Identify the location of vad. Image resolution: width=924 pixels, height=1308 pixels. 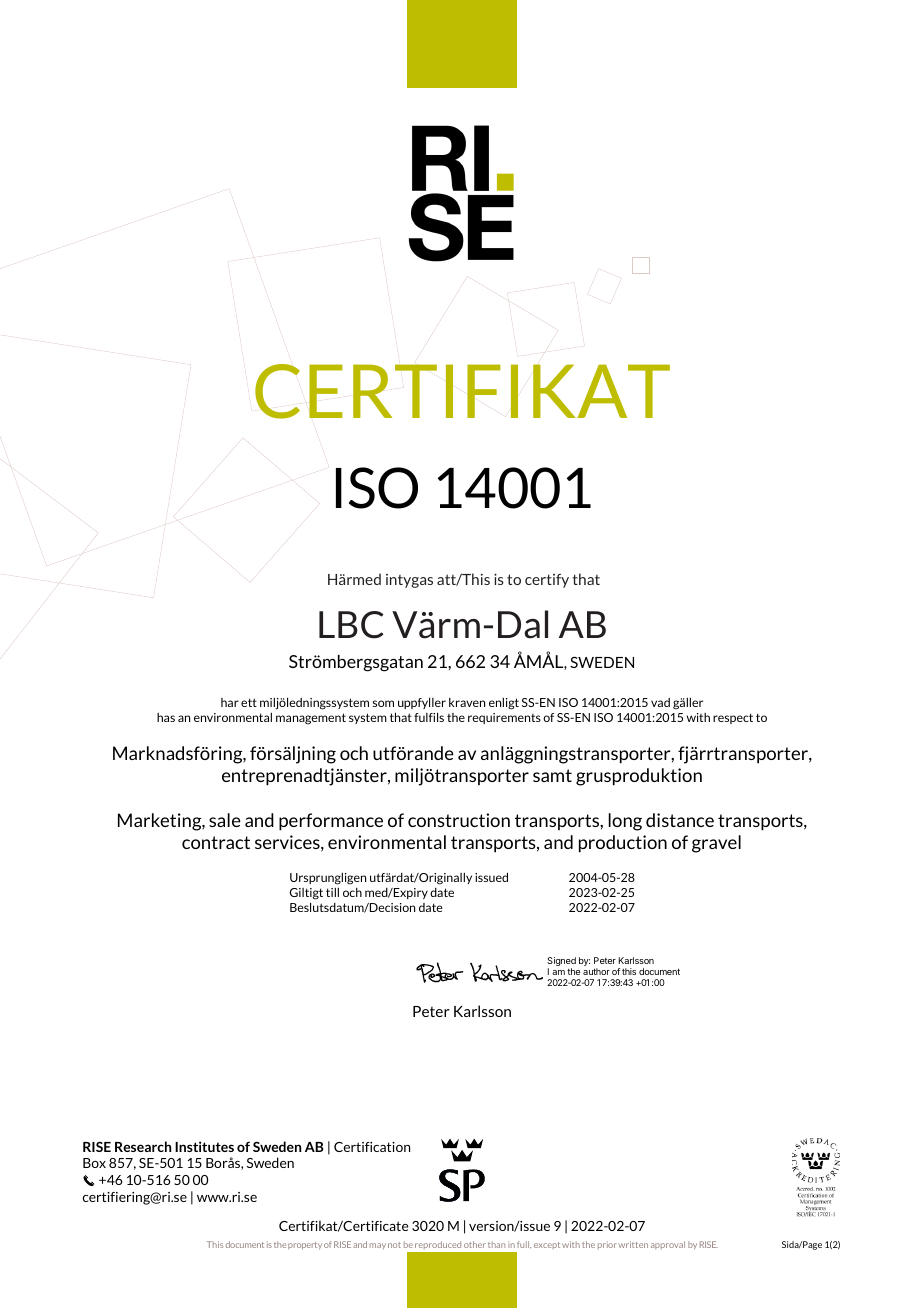
(660, 702).
